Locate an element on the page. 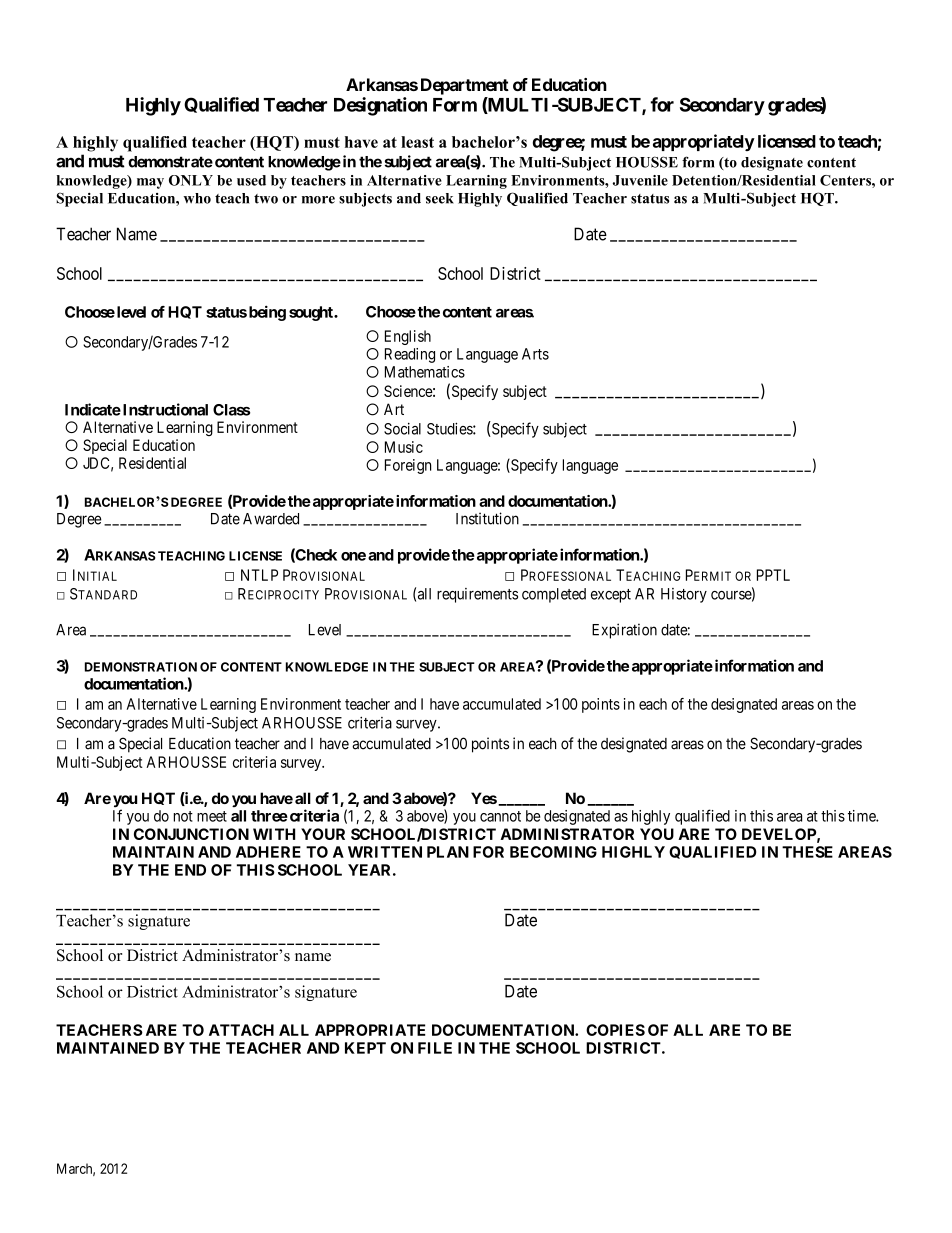 This page has height=1233, width=952. time is located at coordinates (862, 816).
